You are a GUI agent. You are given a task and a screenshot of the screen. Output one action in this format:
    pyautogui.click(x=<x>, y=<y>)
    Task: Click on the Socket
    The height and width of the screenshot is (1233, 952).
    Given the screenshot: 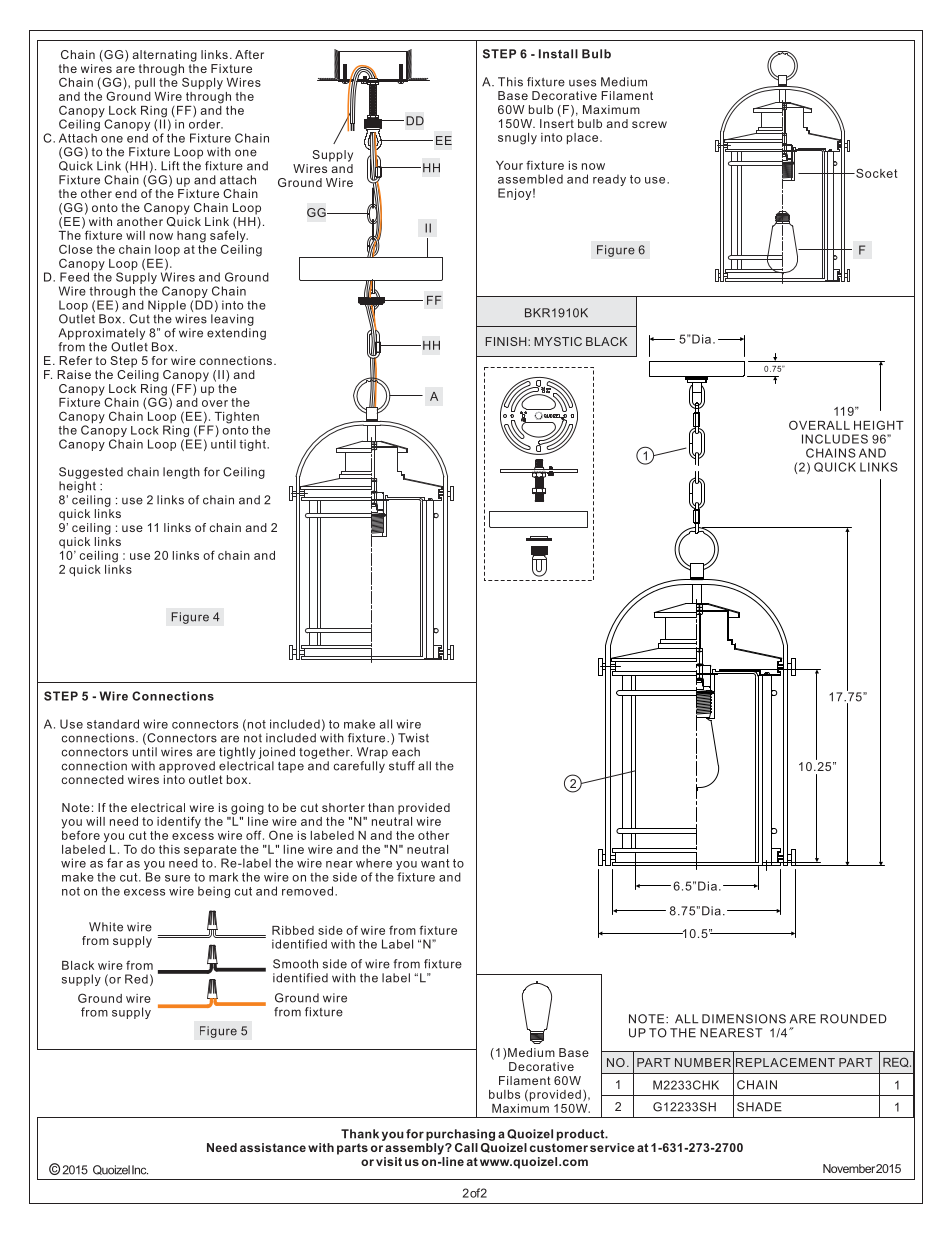 What is the action you would take?
    pyautogui.click(x=876, y=173)
